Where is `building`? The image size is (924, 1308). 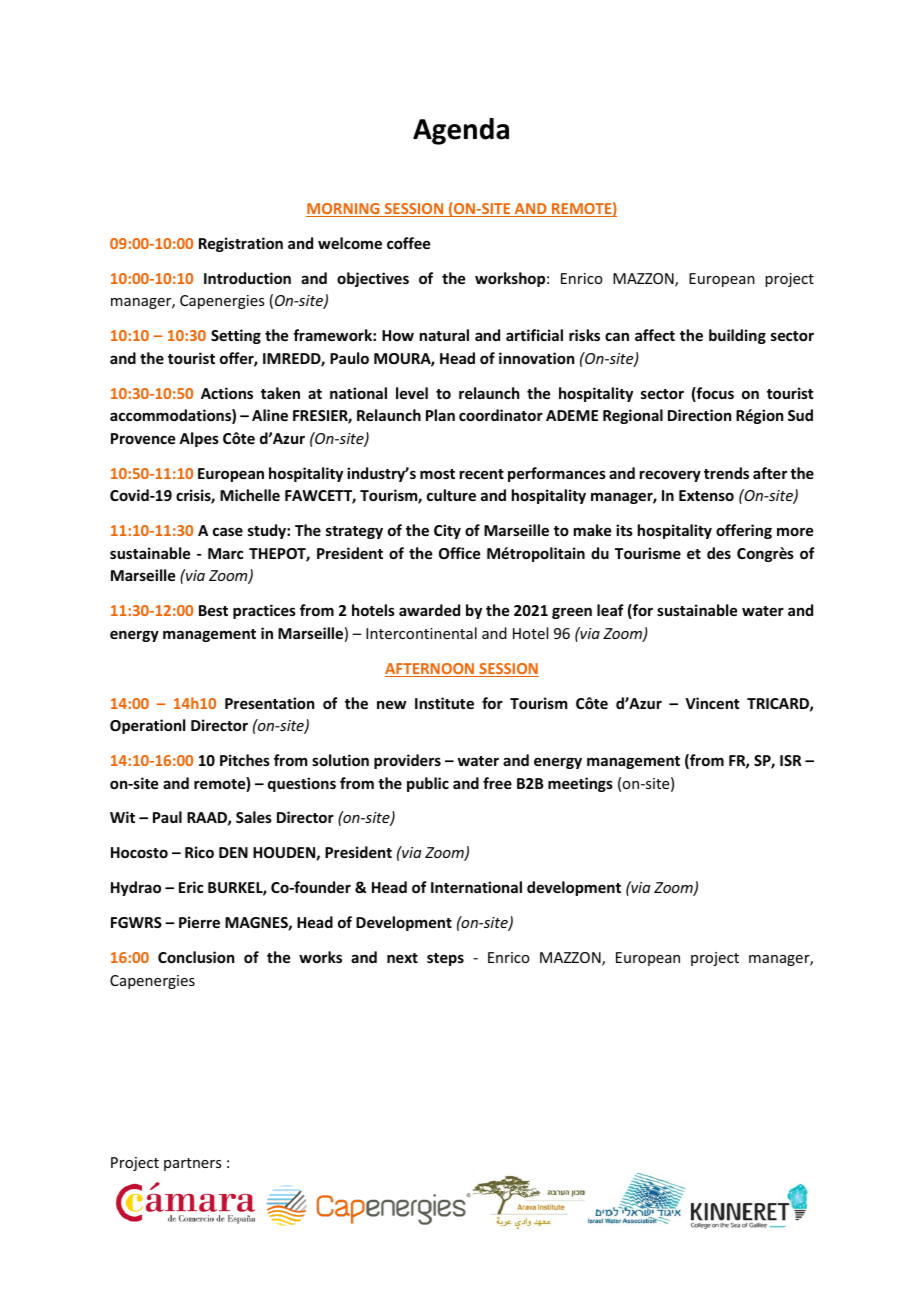 building is located at coordinates (737, 336).
